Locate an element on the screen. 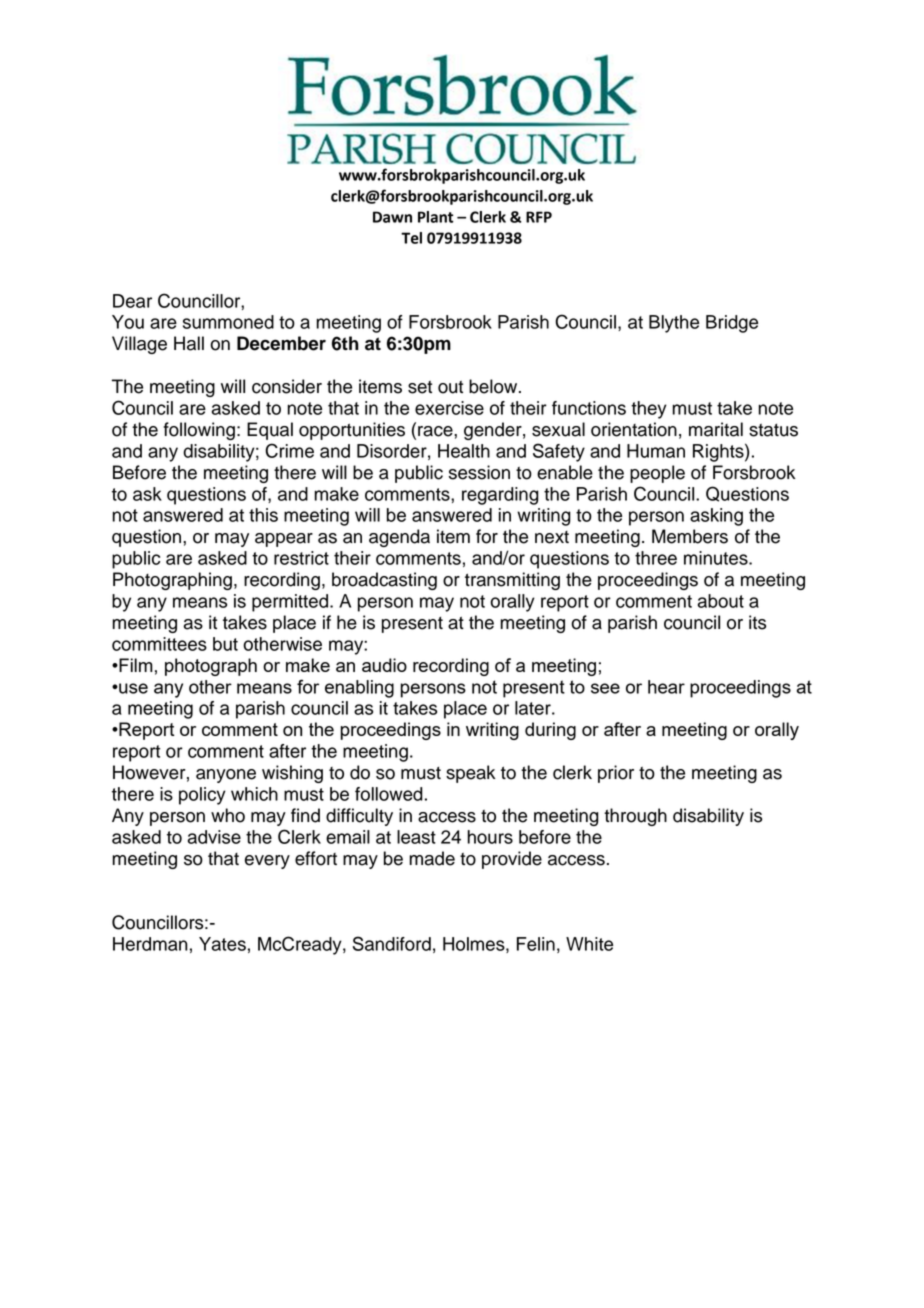 This screenshot has height=1308, width=924. following is located at coordinates (199, 431).
